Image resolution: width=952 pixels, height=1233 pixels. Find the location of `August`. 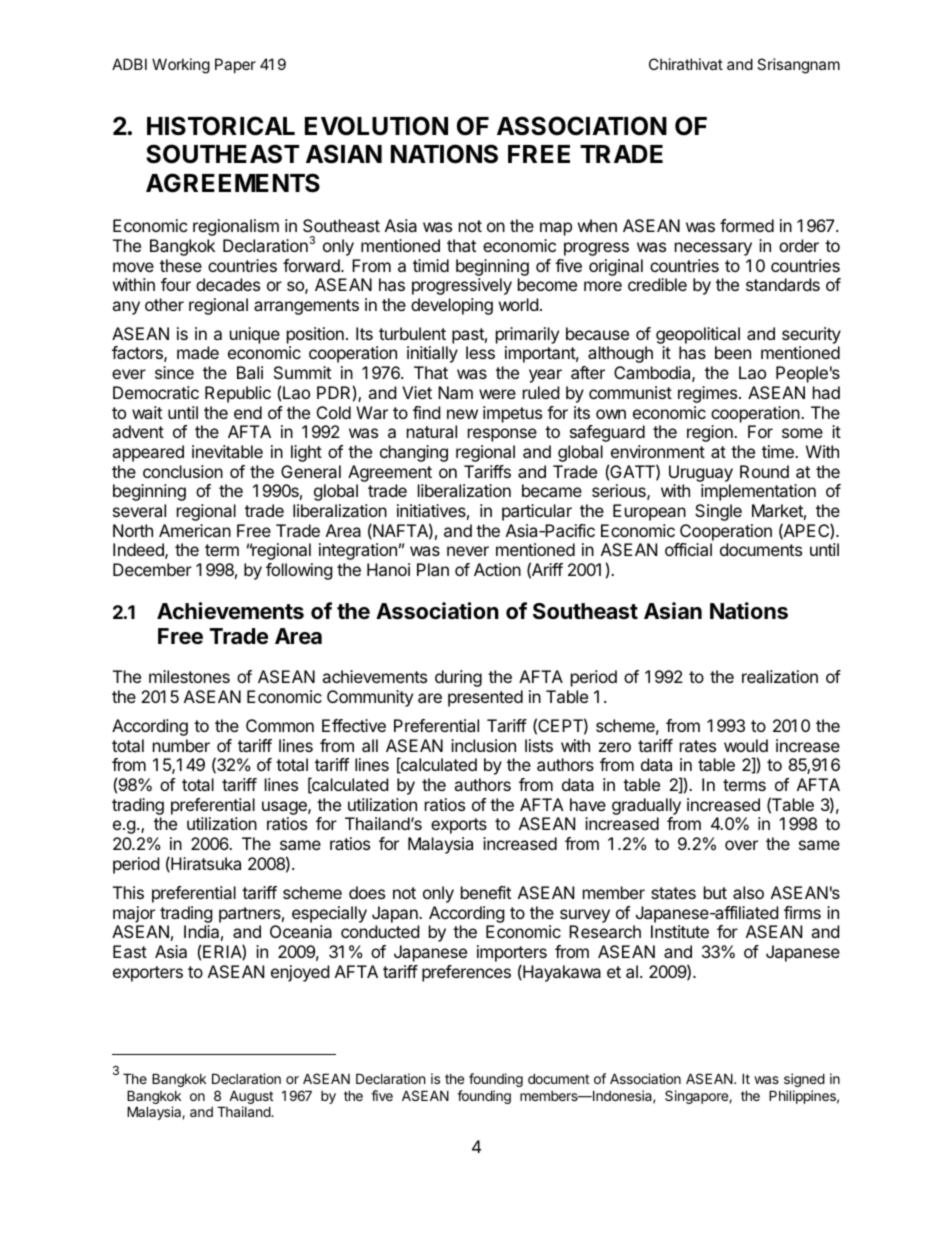

August is located at coordinates (251, 1099).
